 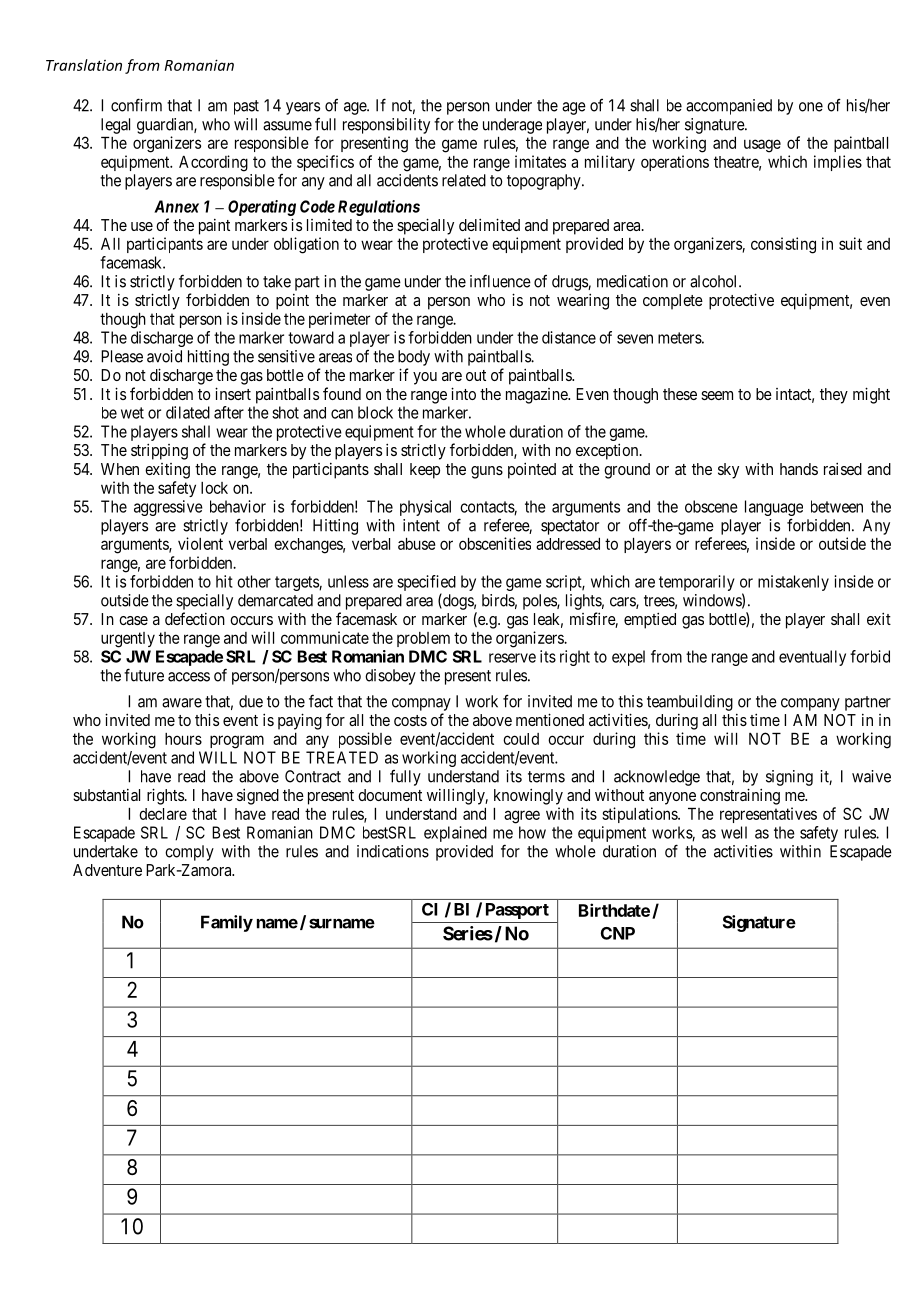 I want to click on Family, so click(x=227, y=923).
